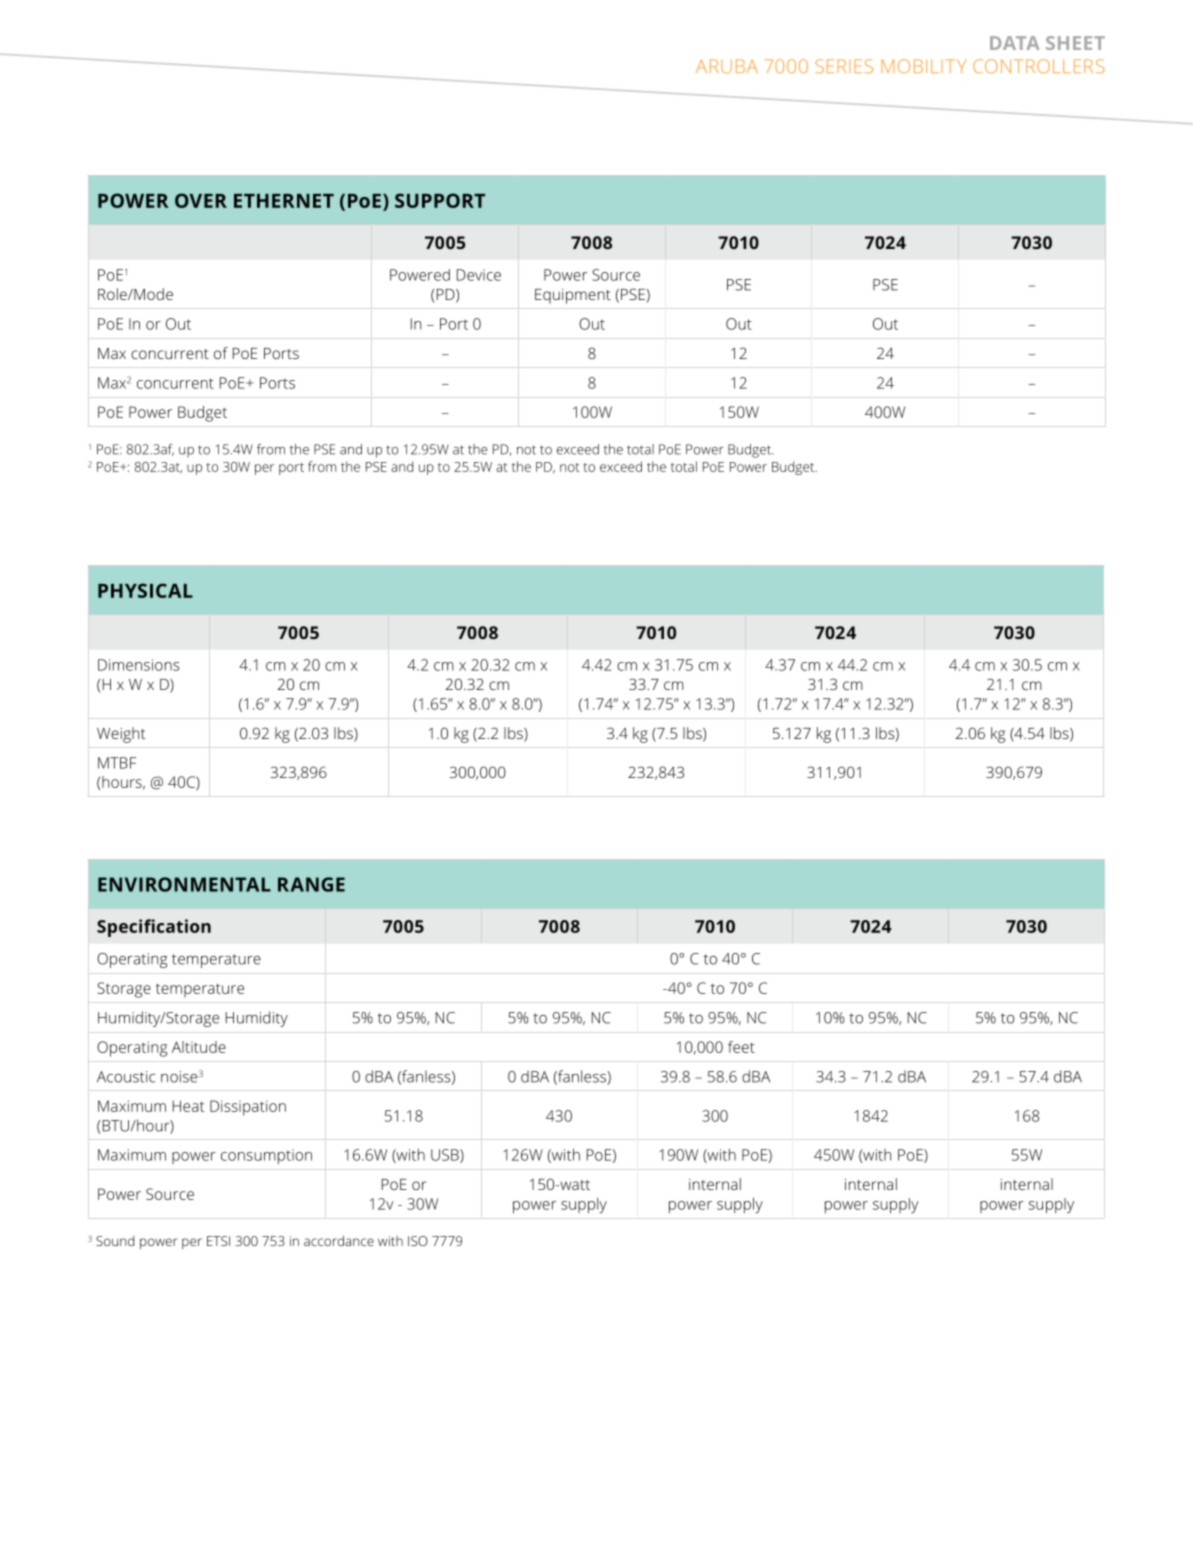  Describe the element at coordinates (418, 1241) in the screenshot. I see `ISO` at that location.
